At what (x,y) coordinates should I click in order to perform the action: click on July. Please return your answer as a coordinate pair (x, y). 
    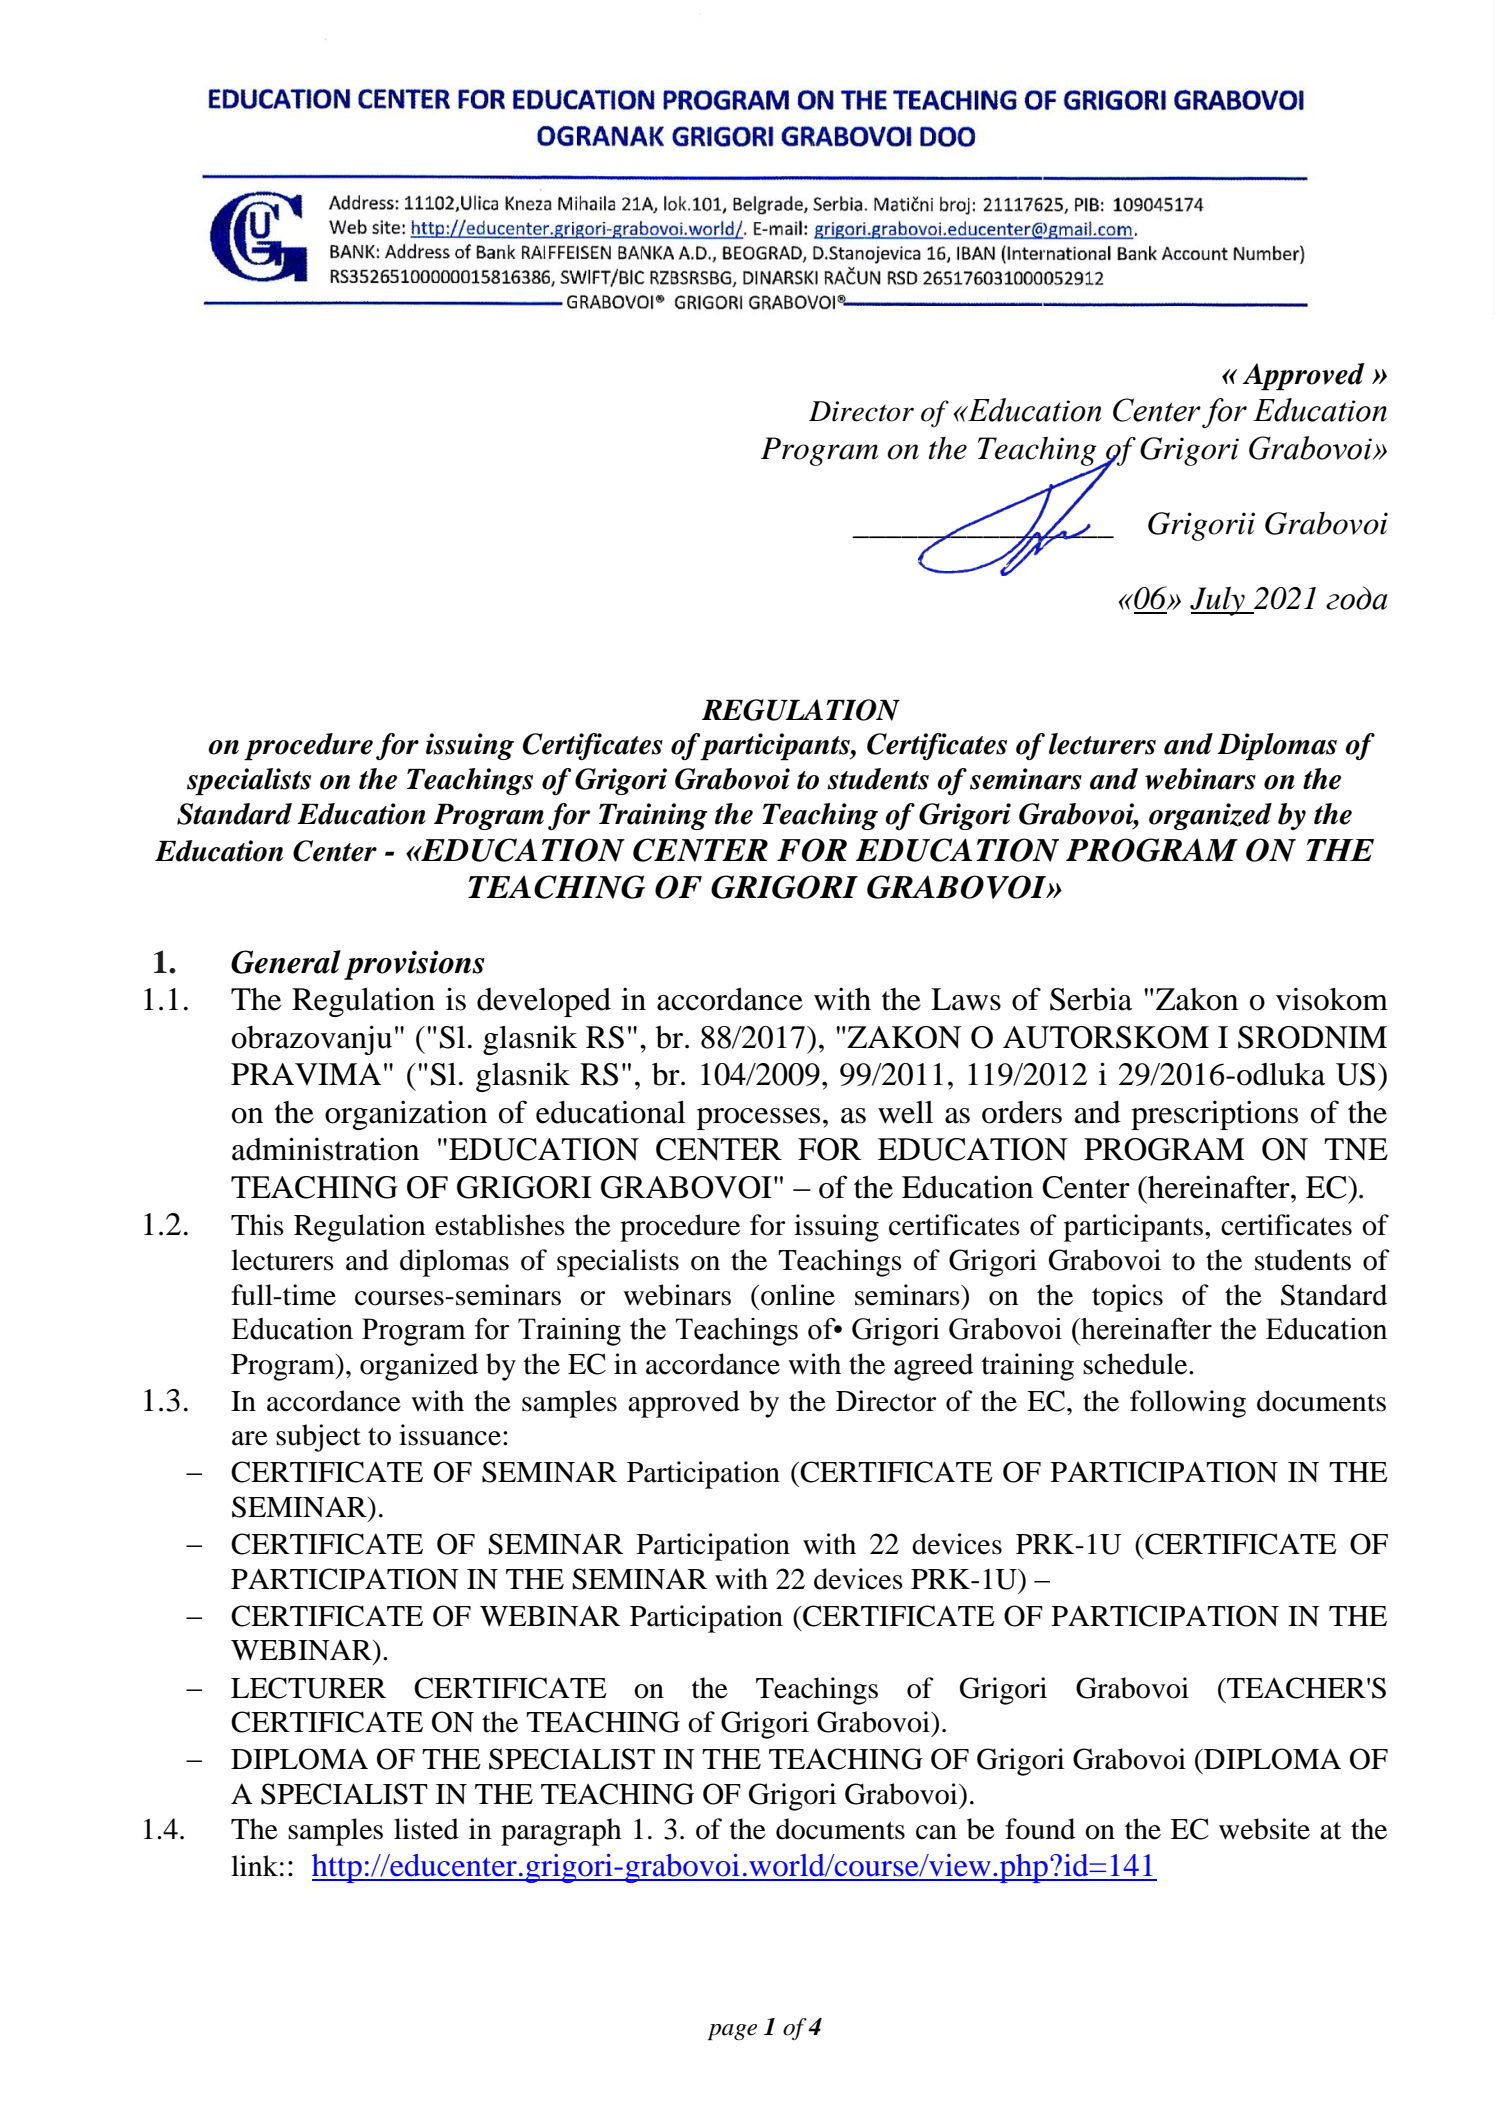
    Looking at the image, I should click on (1218, 601).
